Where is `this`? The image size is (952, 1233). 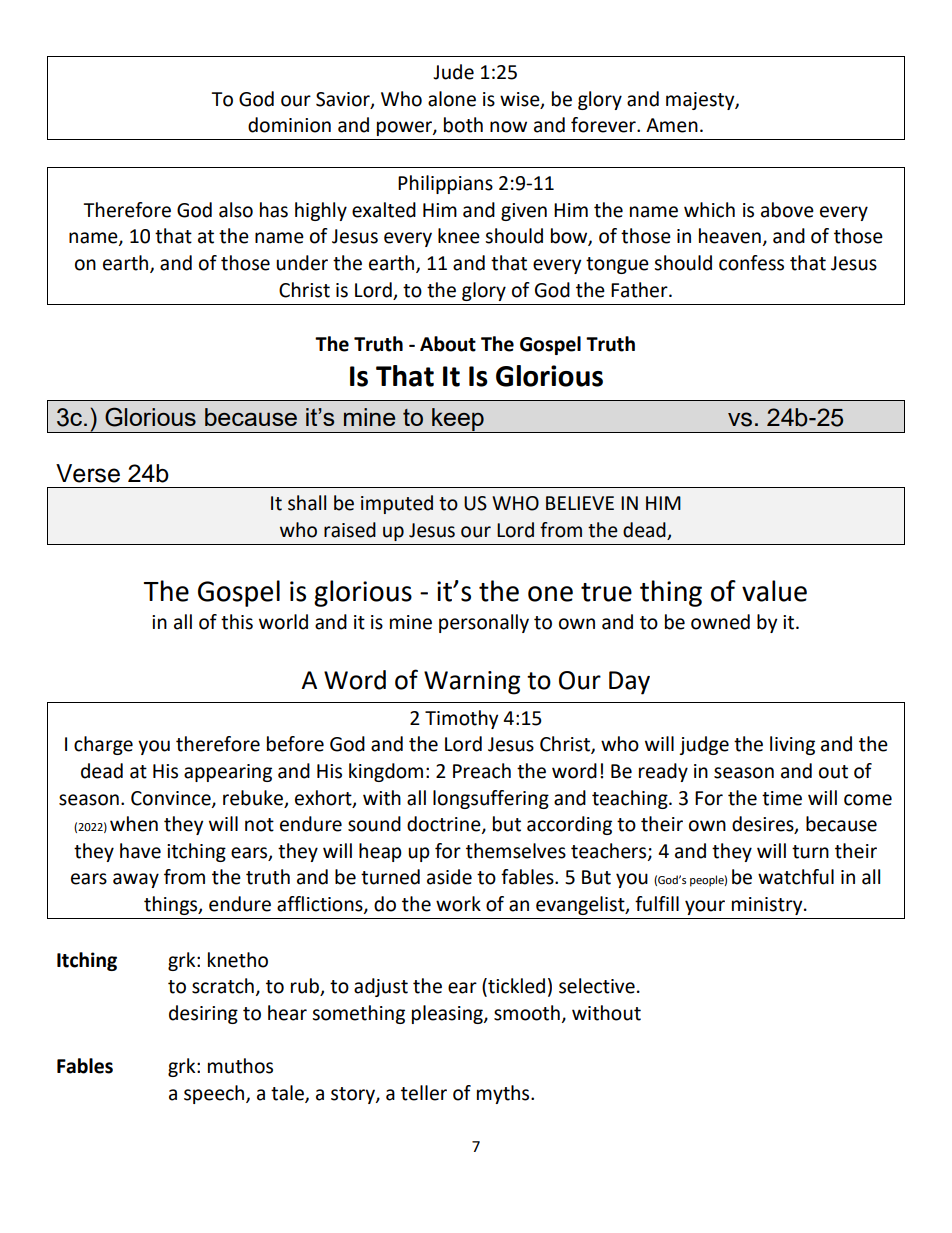 this is located at coordinates (237, 622).
